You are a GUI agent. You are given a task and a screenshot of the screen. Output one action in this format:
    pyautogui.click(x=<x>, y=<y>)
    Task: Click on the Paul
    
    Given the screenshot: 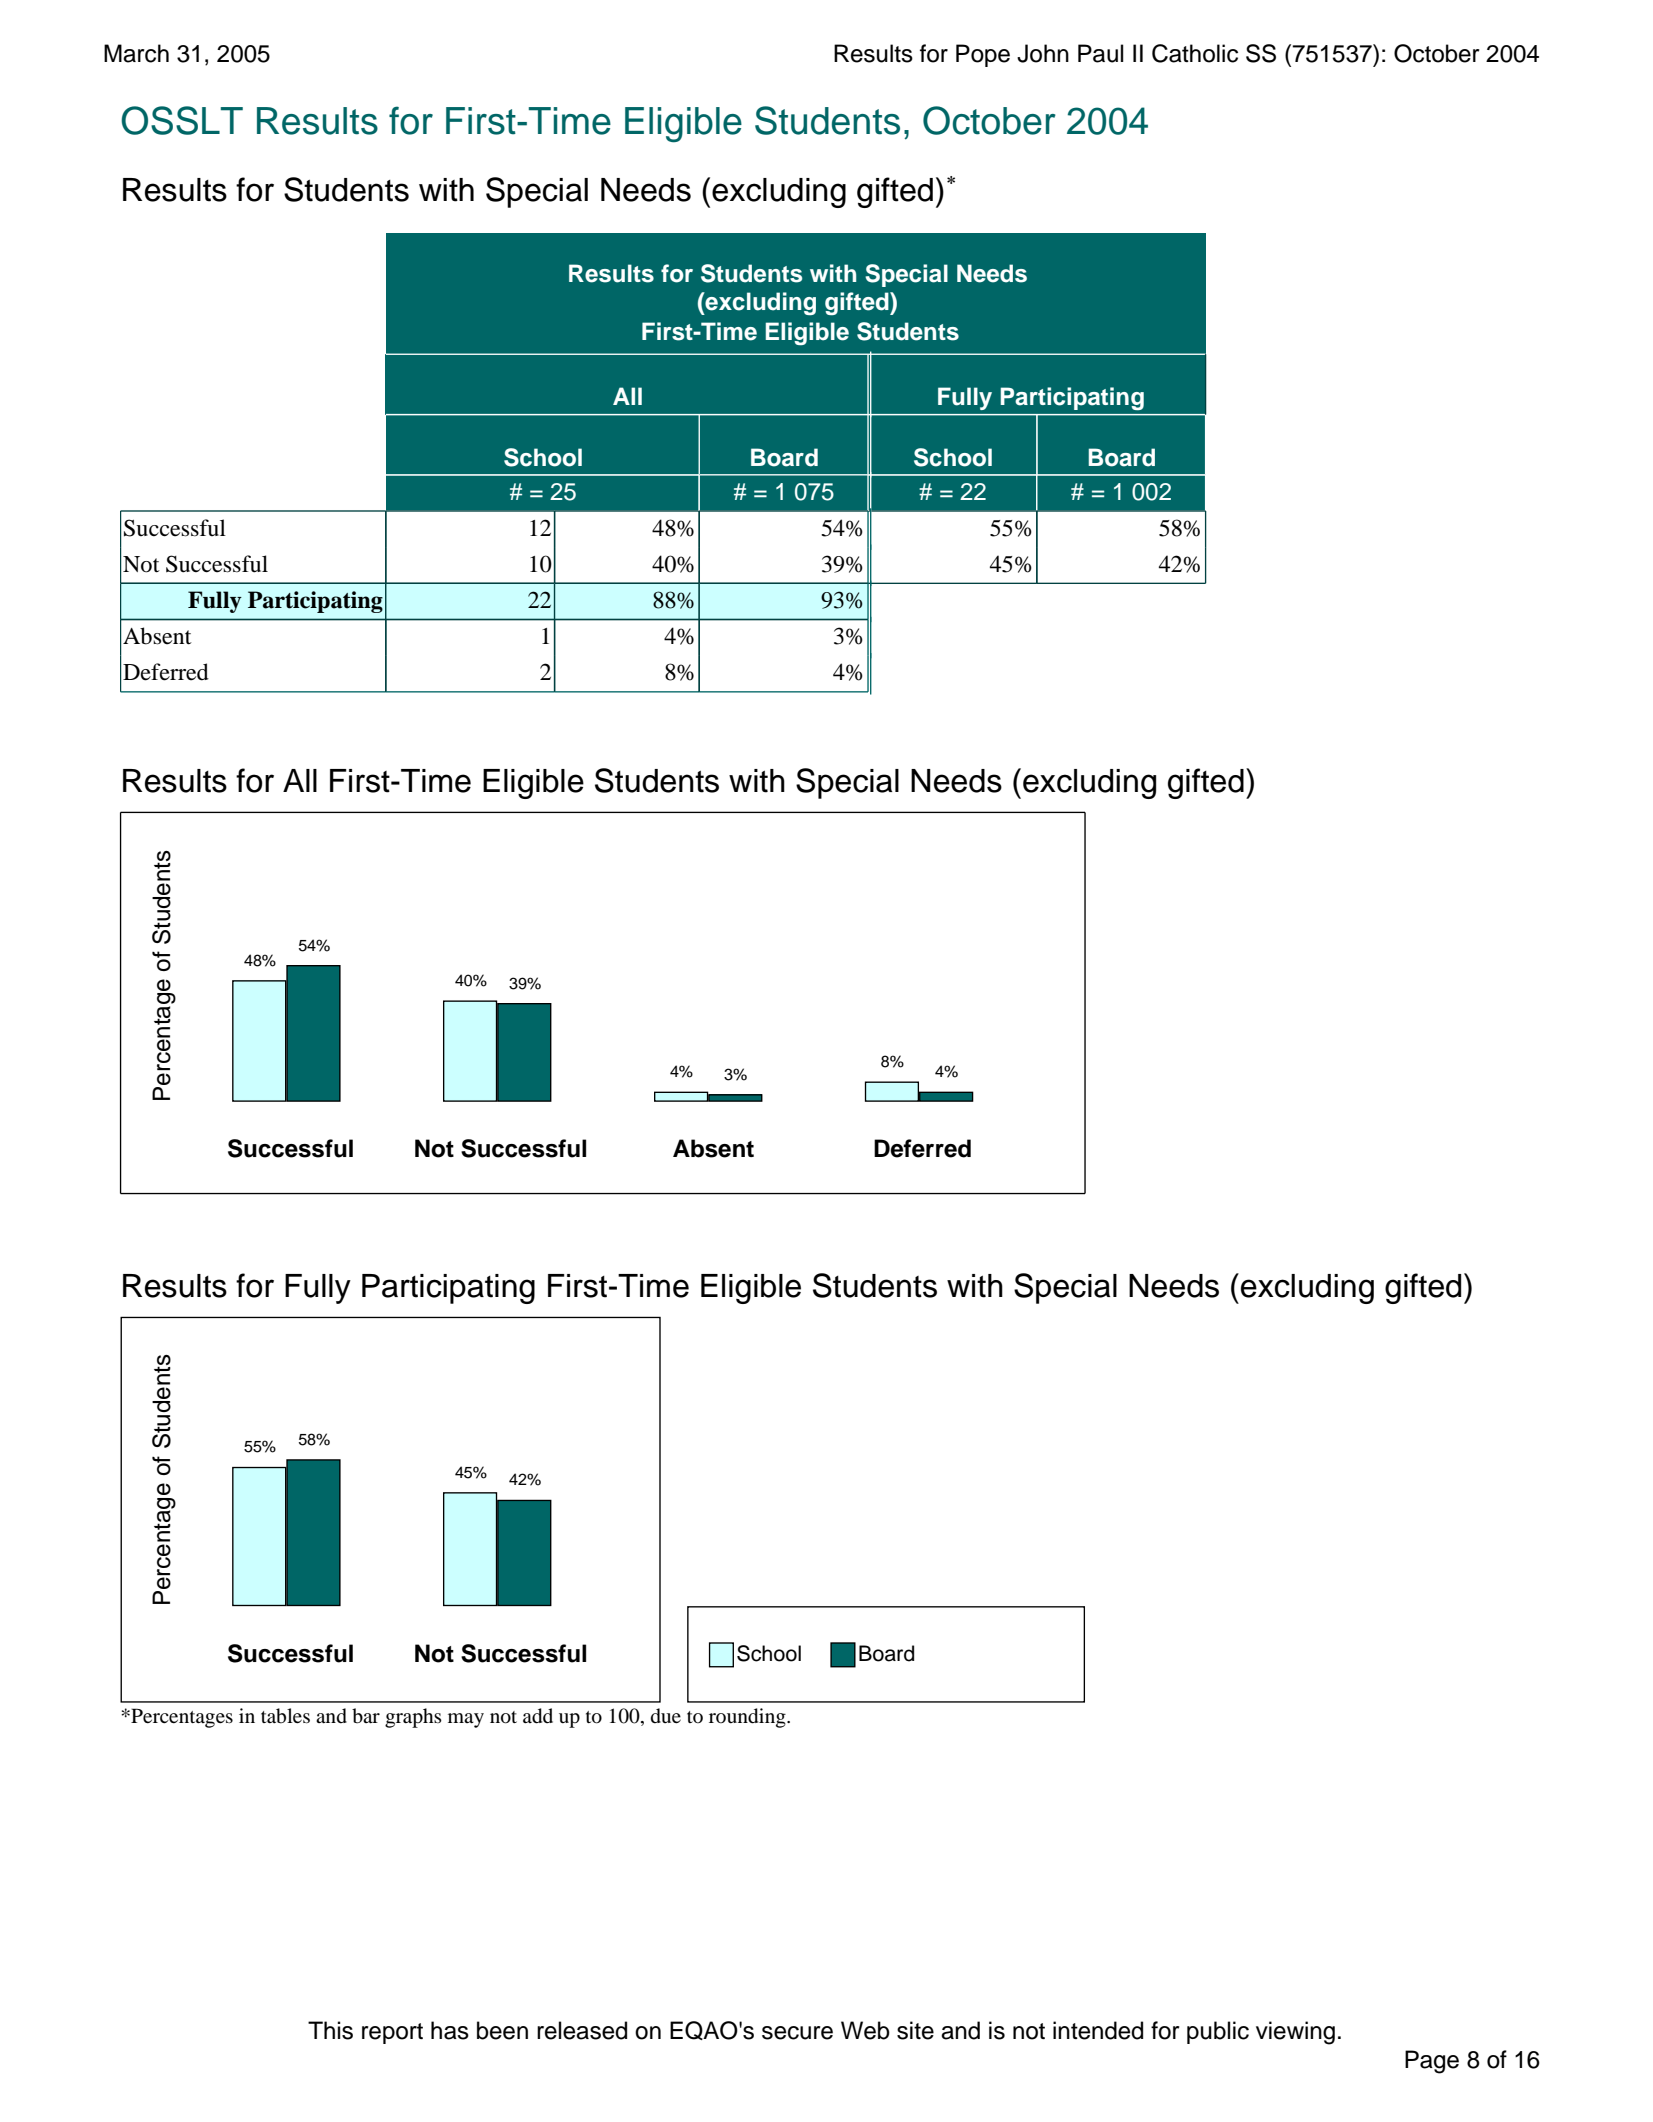 What is the action you would take?
    pyautogui.click(x=1100, y=53)
